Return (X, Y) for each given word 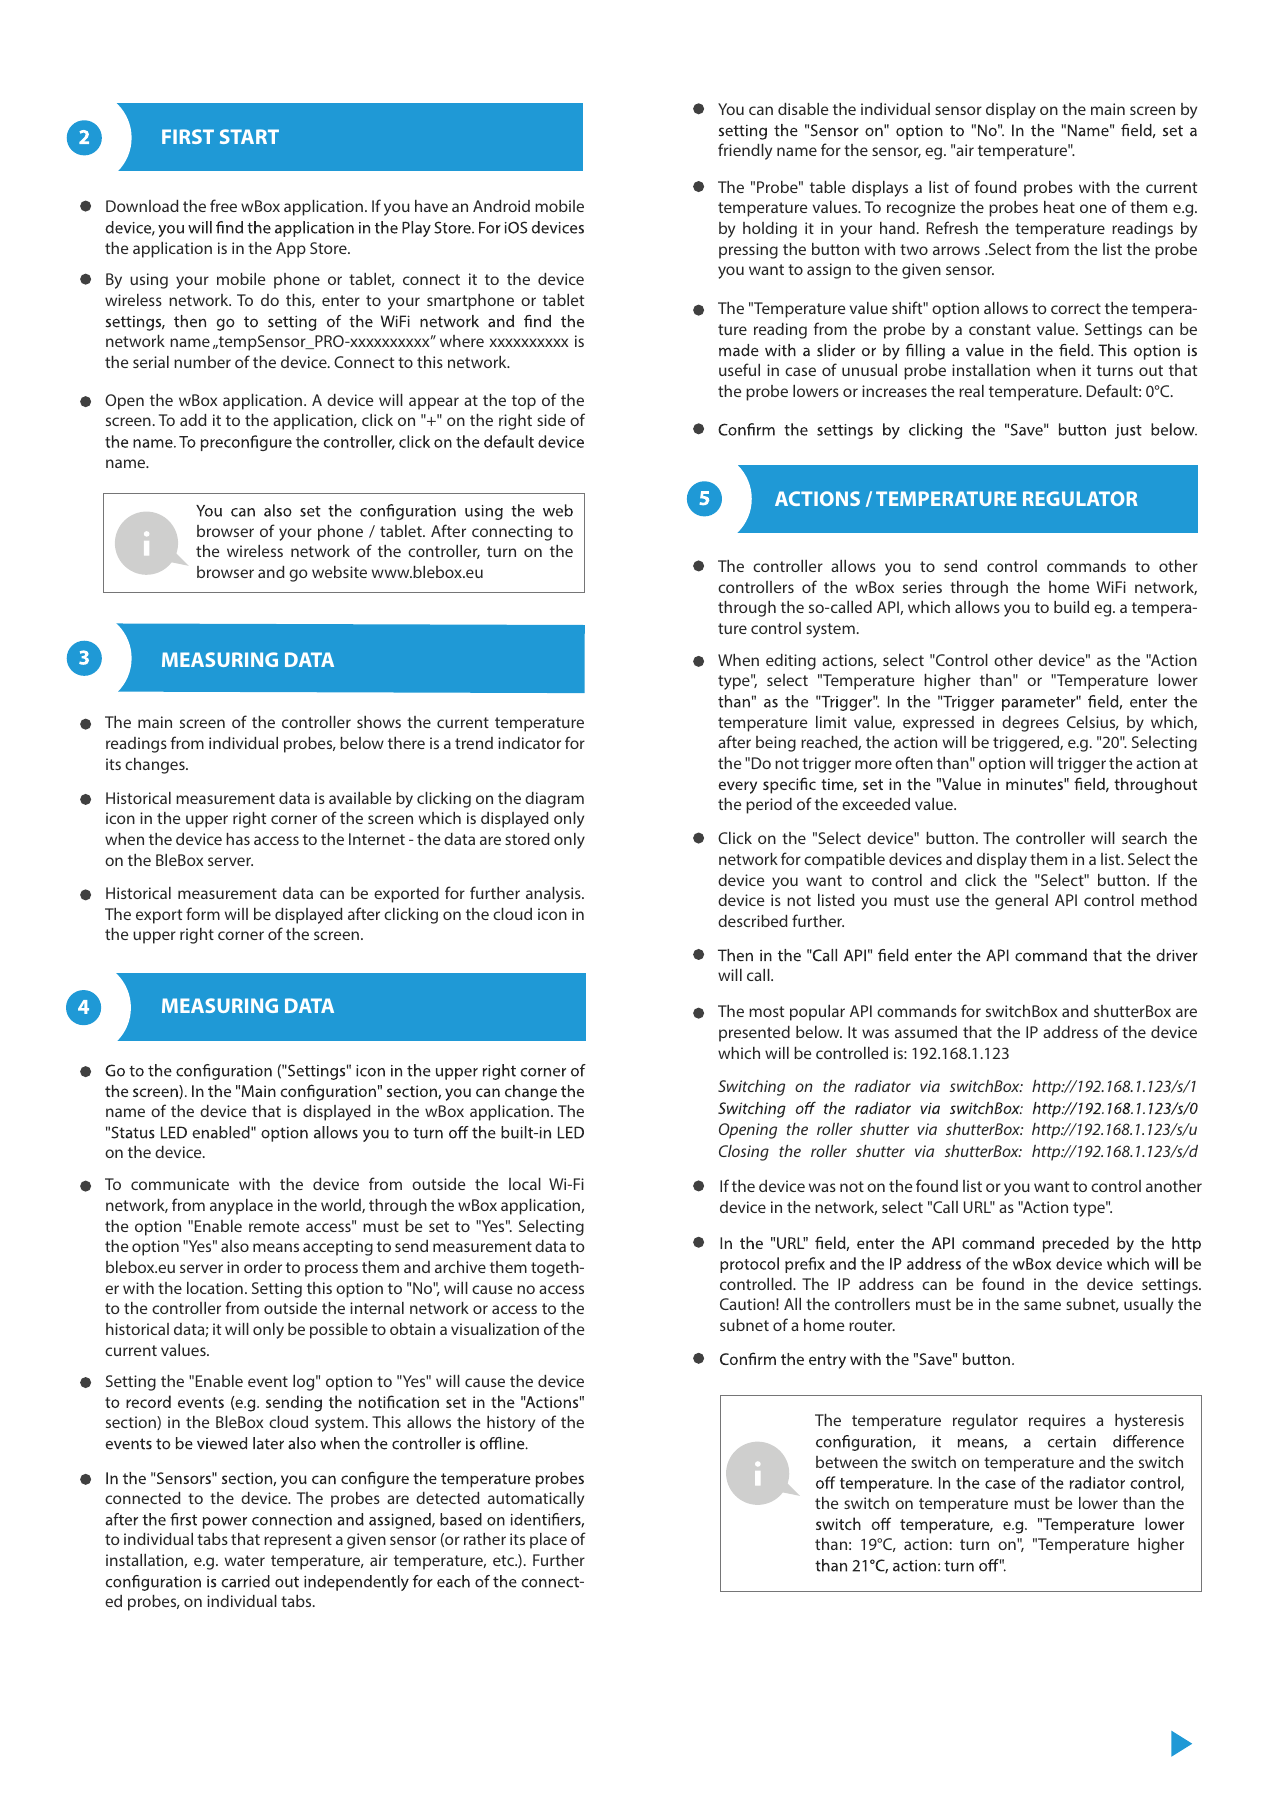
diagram (554, 800)
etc (505, 1560)
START (249, 136)
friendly (745, 151)
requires (1057, 1422)
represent (298, 1541)
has (238, 839)
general (1021, 902)
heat (1059, 207)
